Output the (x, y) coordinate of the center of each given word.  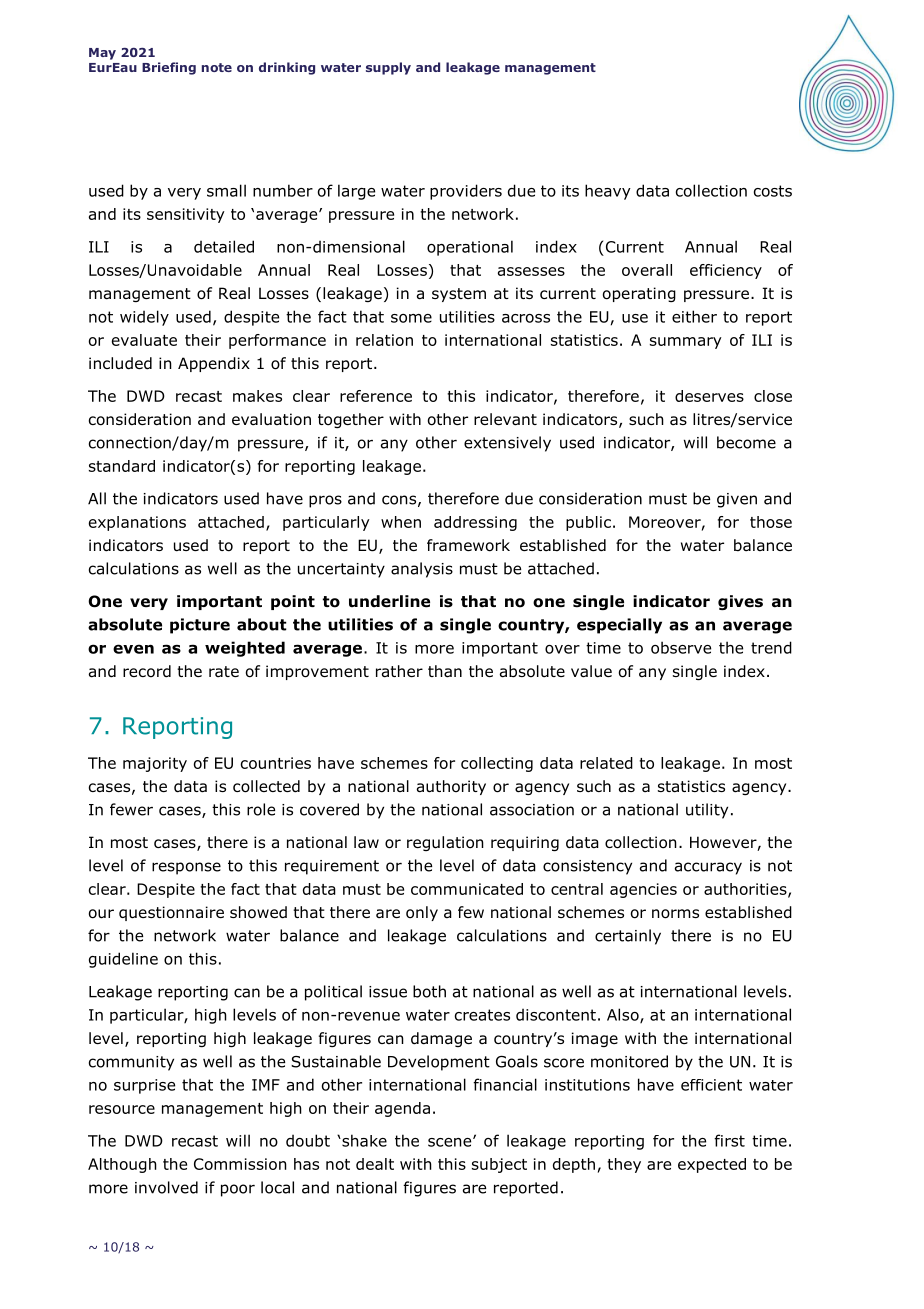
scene (451, 1142)
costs (773, 191)
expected (712, 1165)
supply (388, 68)
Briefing (169, 68)
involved (166, 1187)
